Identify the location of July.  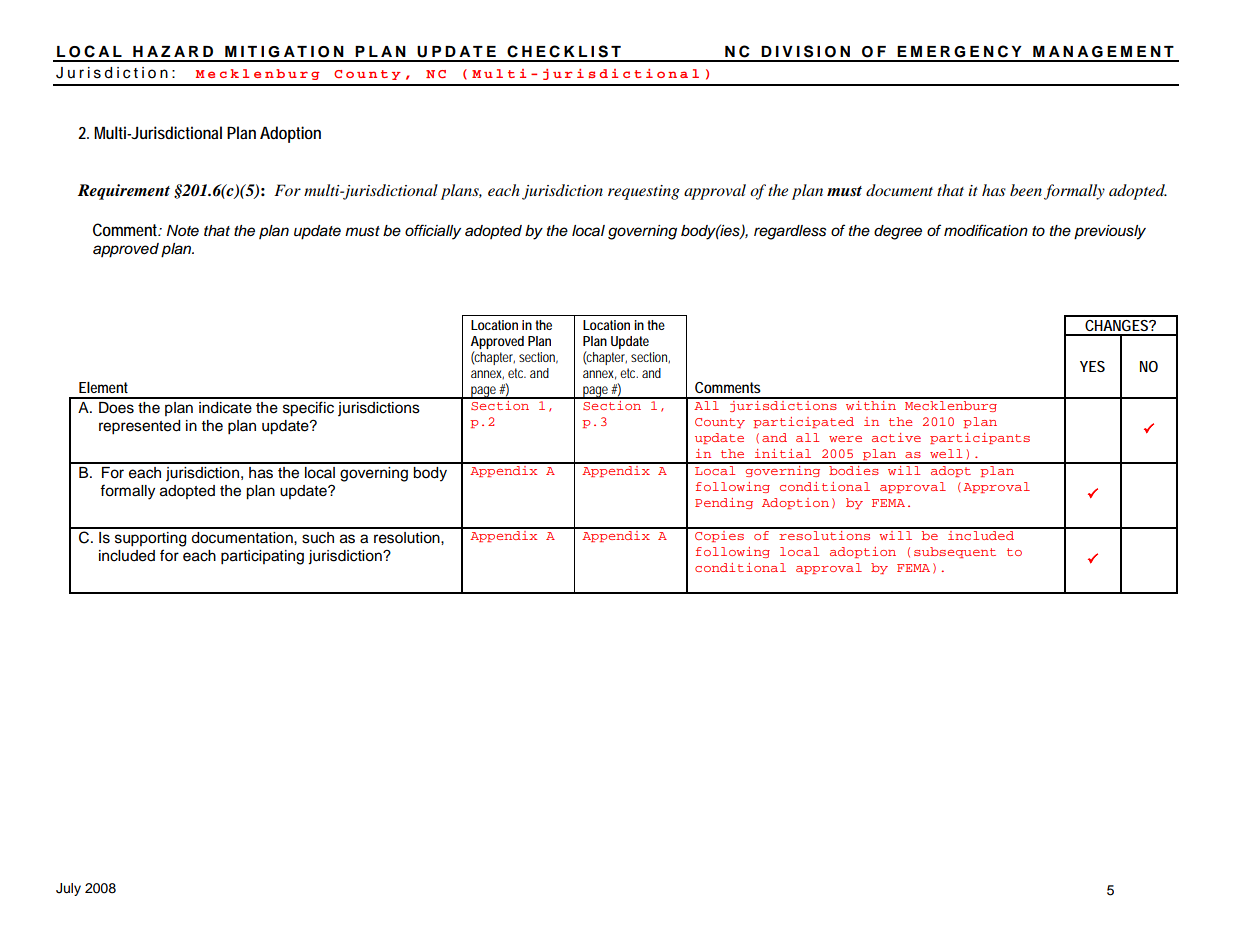
(68, 889).
